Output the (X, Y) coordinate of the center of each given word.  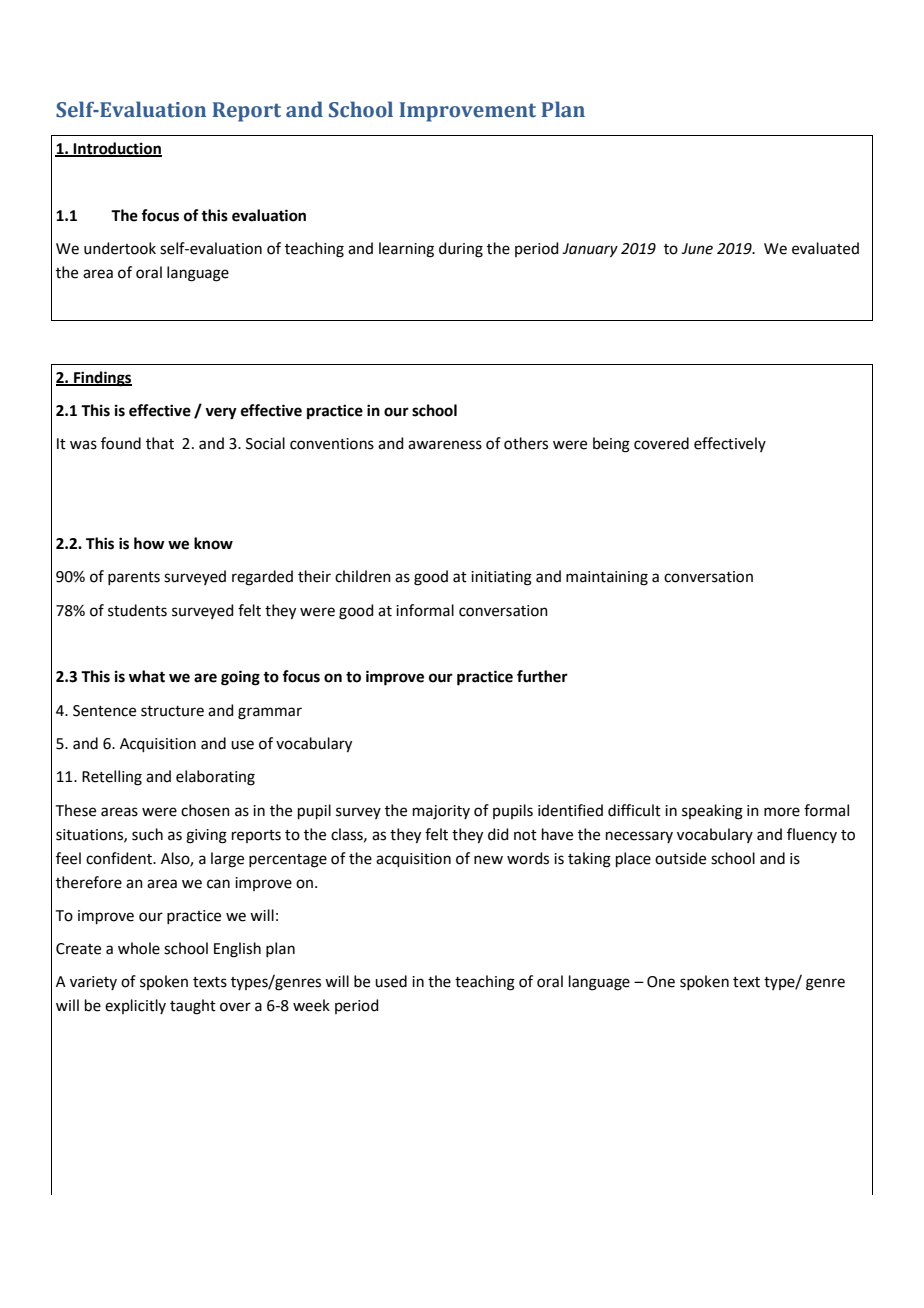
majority (441, 812)
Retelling (112, 778)
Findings (102, 379)
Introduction (117, 149)
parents (134, 578)
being (611, 445)
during (461, 250)
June (697, 249)
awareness (445, 445)
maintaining (607, 578)
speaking (712, 812)
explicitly (135, 1006)
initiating (501, 578)
